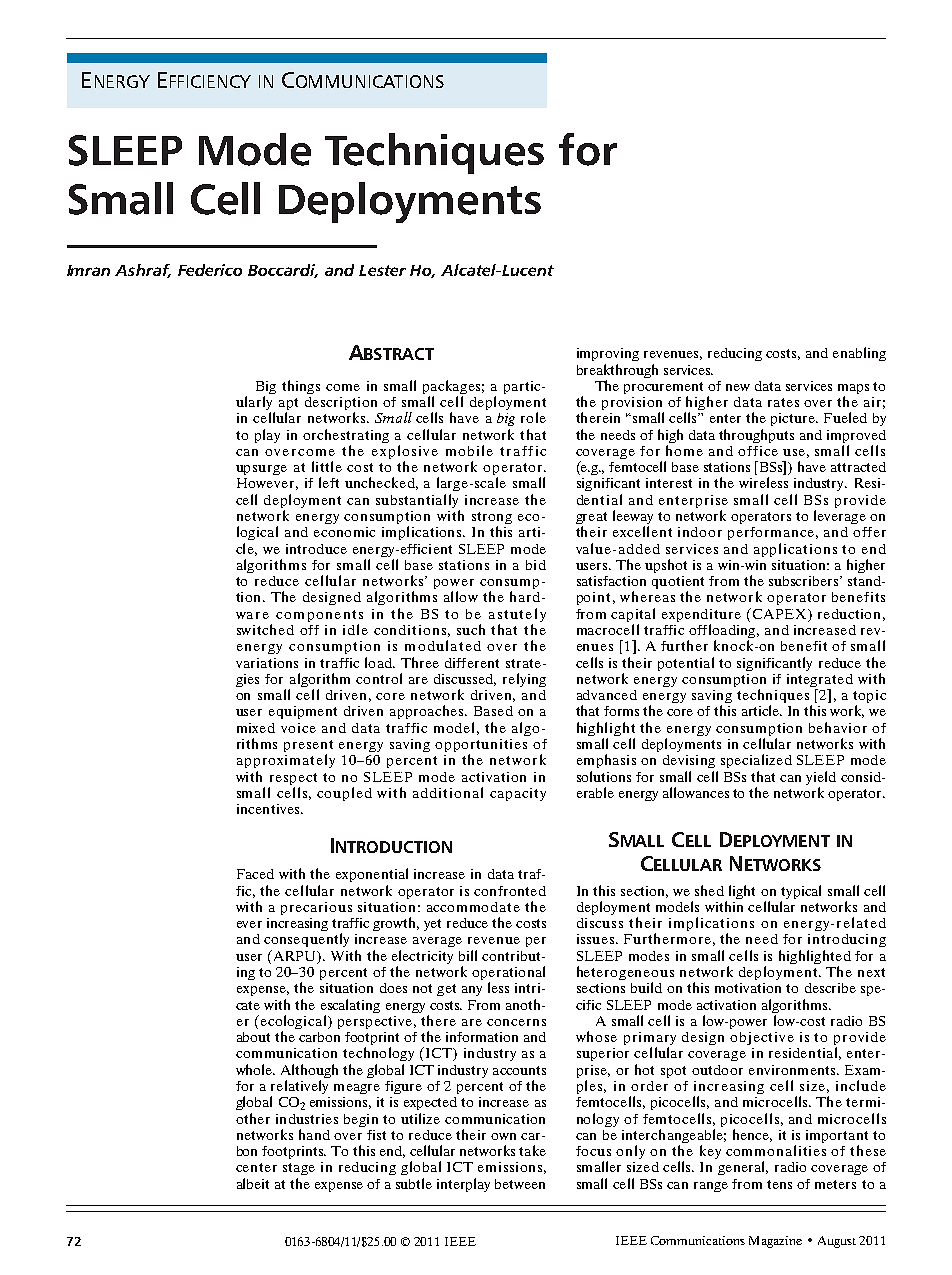  What do you see at coordinates (520, 1184) in the page?
I see `between` at bounding box center [520, 1184].
